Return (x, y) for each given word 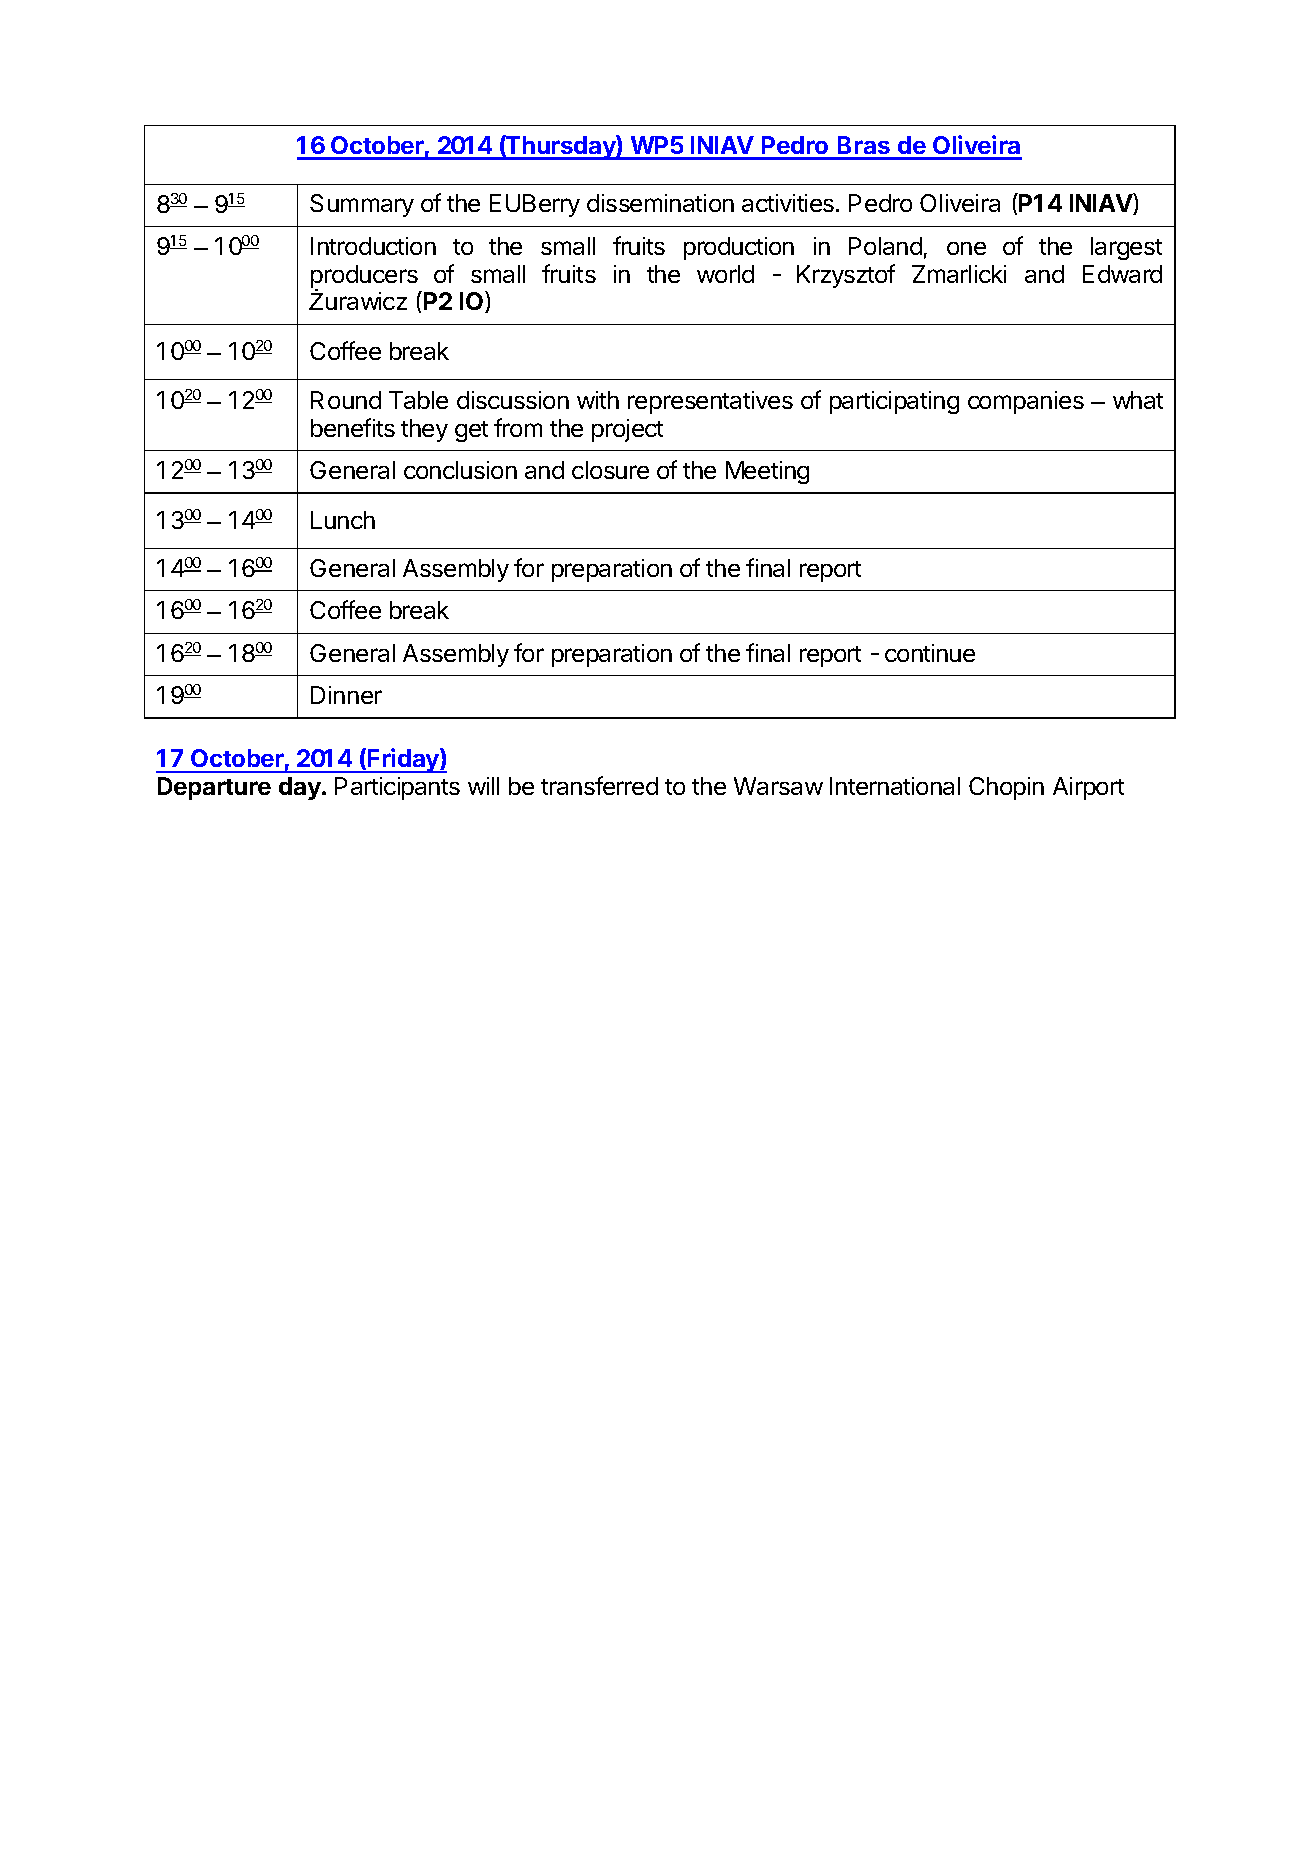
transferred (599, 785)
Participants (397, 788)
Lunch (343, 520)
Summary (362, 205)
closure (610, 470)
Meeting (767, 472)
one (966, 248)
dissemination (660, 203)
